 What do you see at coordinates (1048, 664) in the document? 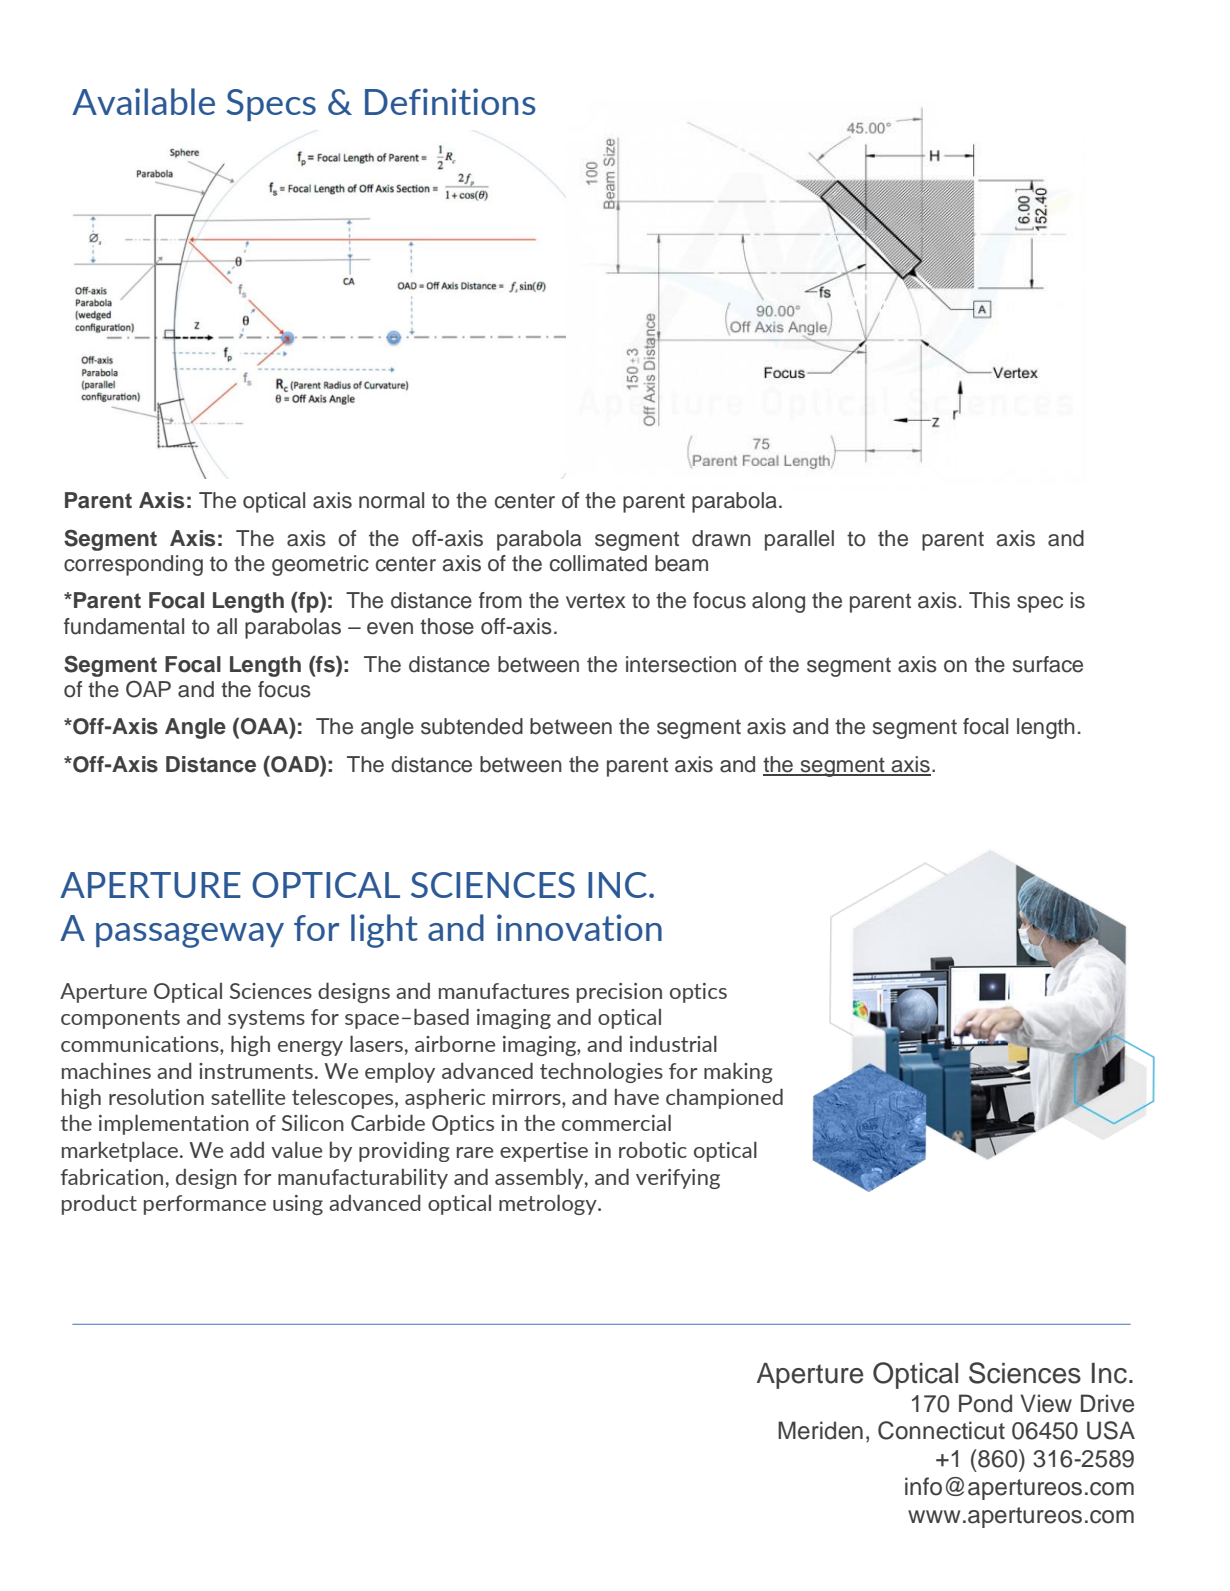
I see `surface` at bounding box center [1048, 664].
